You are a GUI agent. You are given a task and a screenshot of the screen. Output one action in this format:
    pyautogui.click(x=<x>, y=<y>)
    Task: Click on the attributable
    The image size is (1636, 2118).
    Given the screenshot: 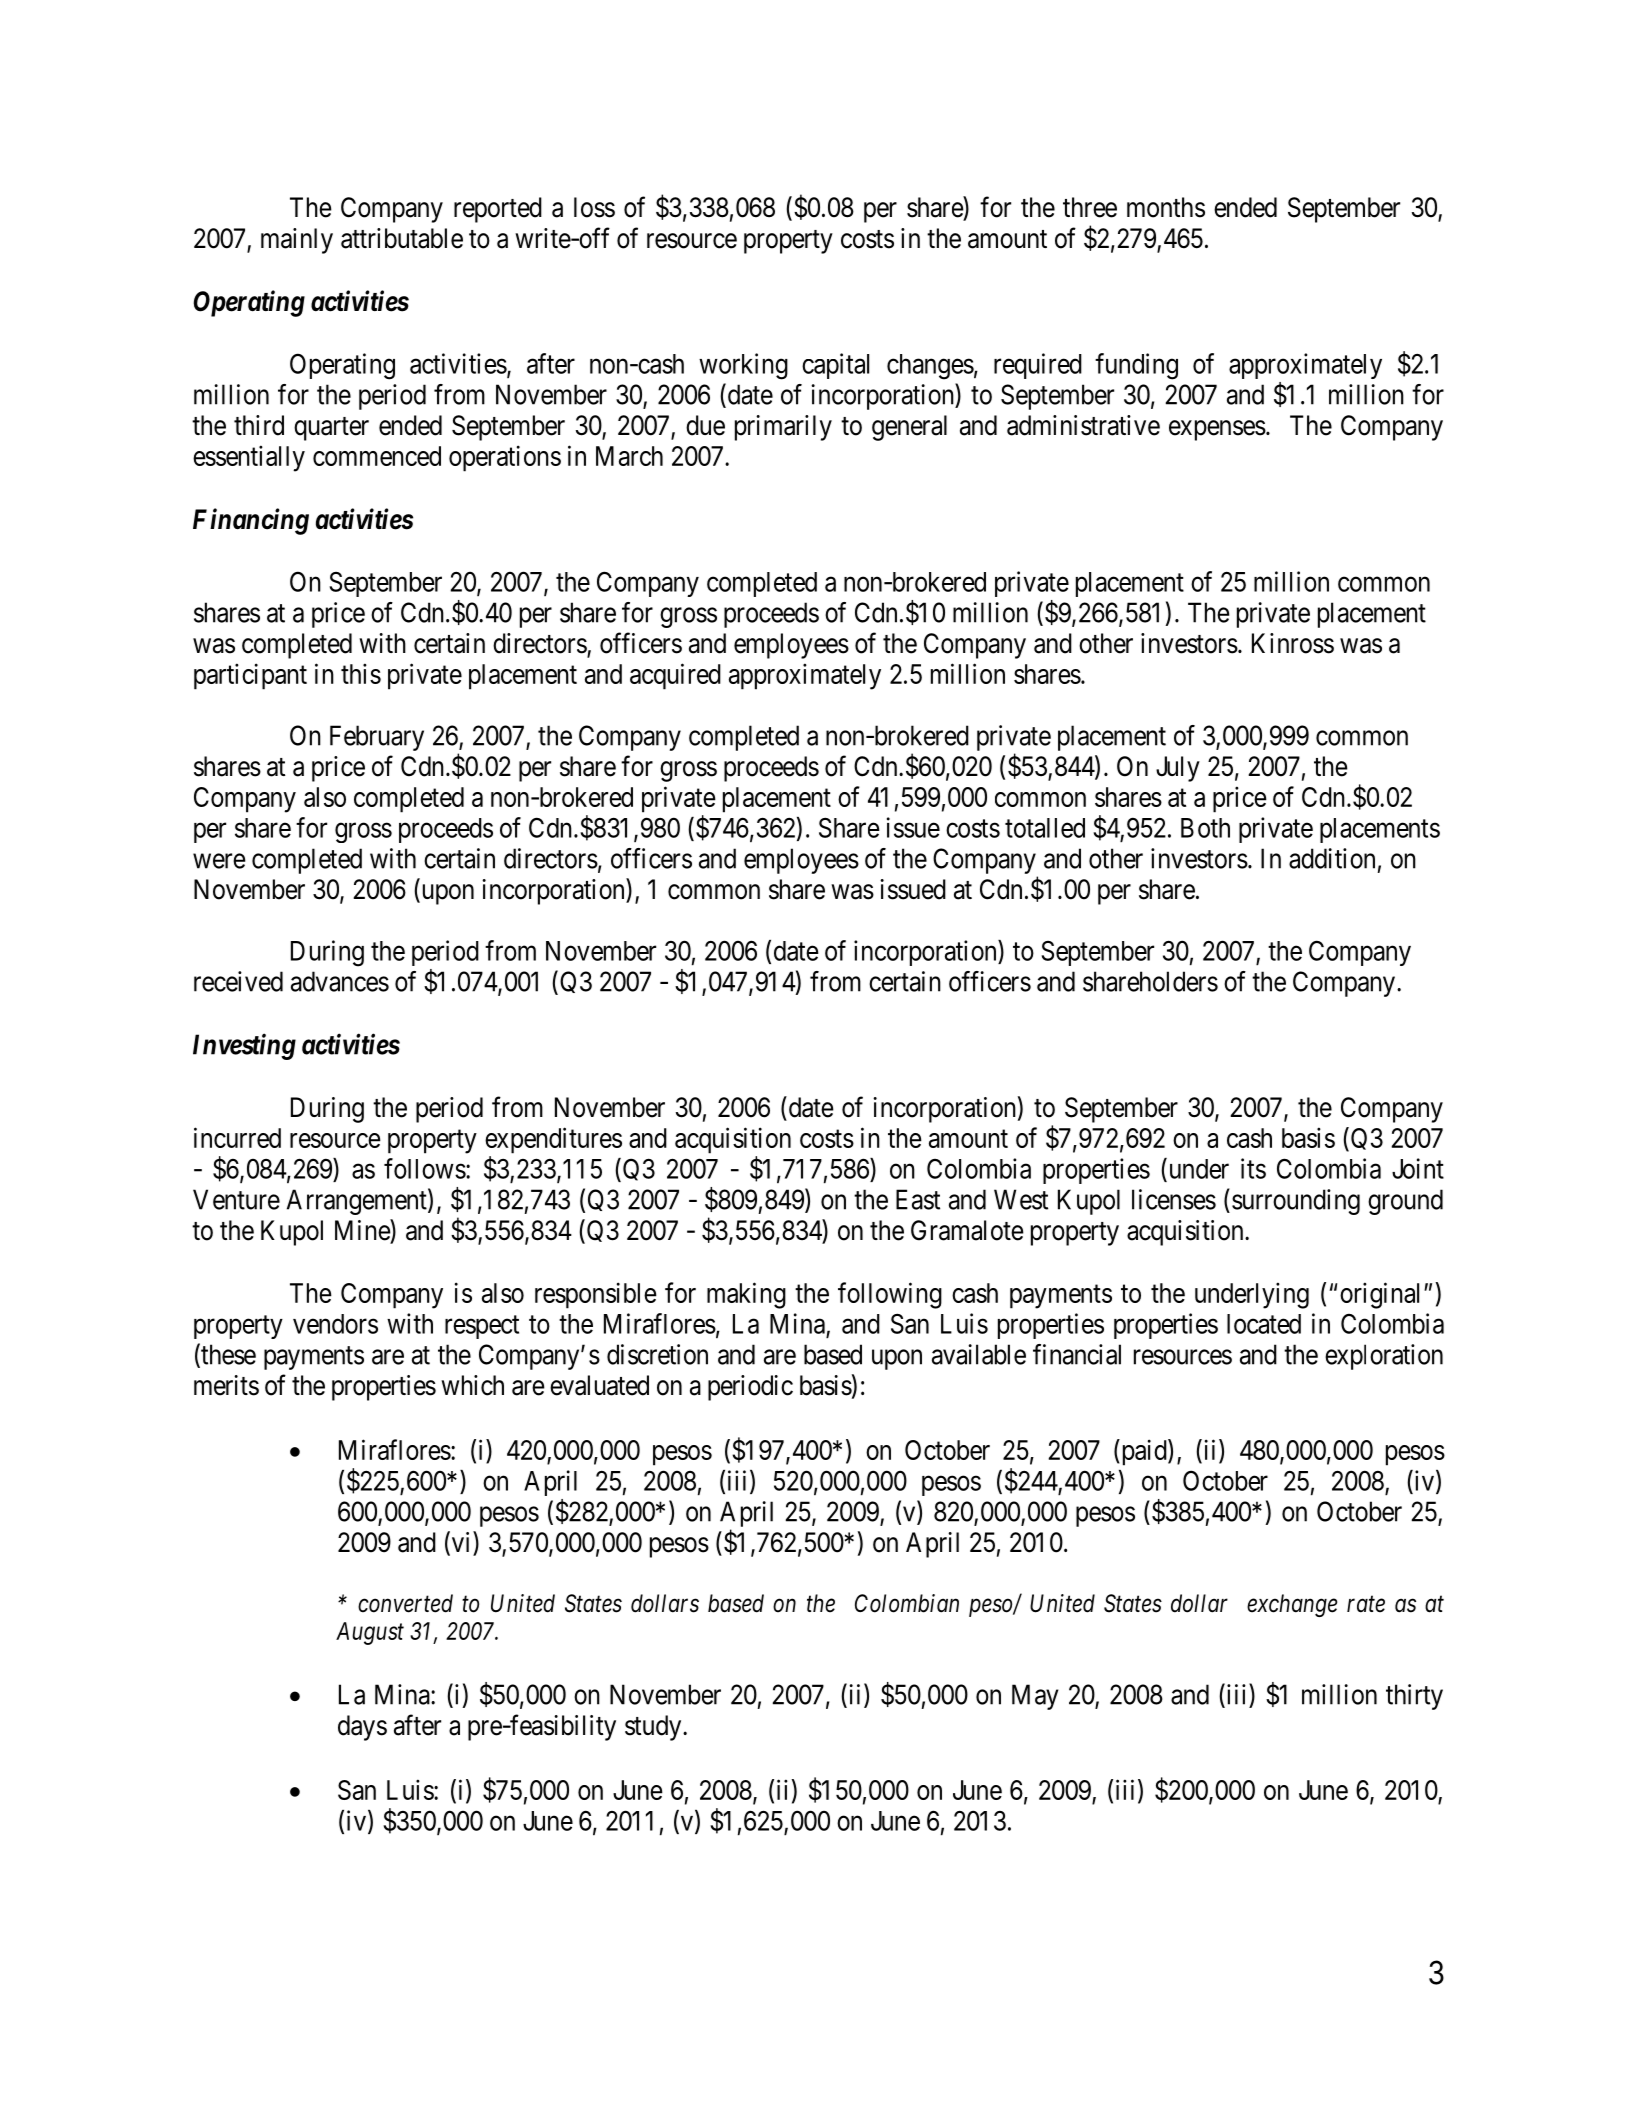 What is the action you would take?
    pyautogui.click(x=402, y=238)
